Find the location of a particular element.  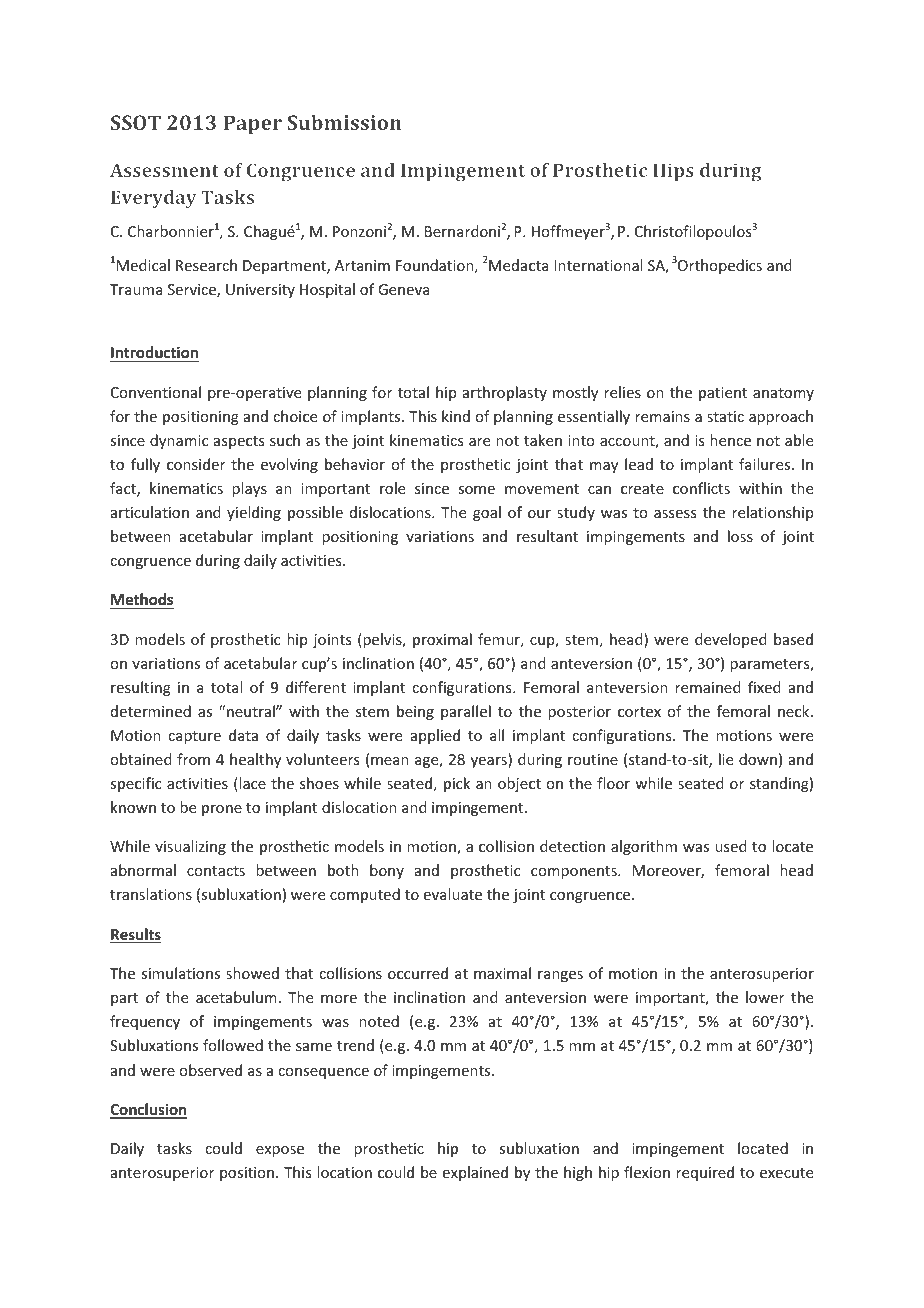

patient is located at coordinates (723, 394).
